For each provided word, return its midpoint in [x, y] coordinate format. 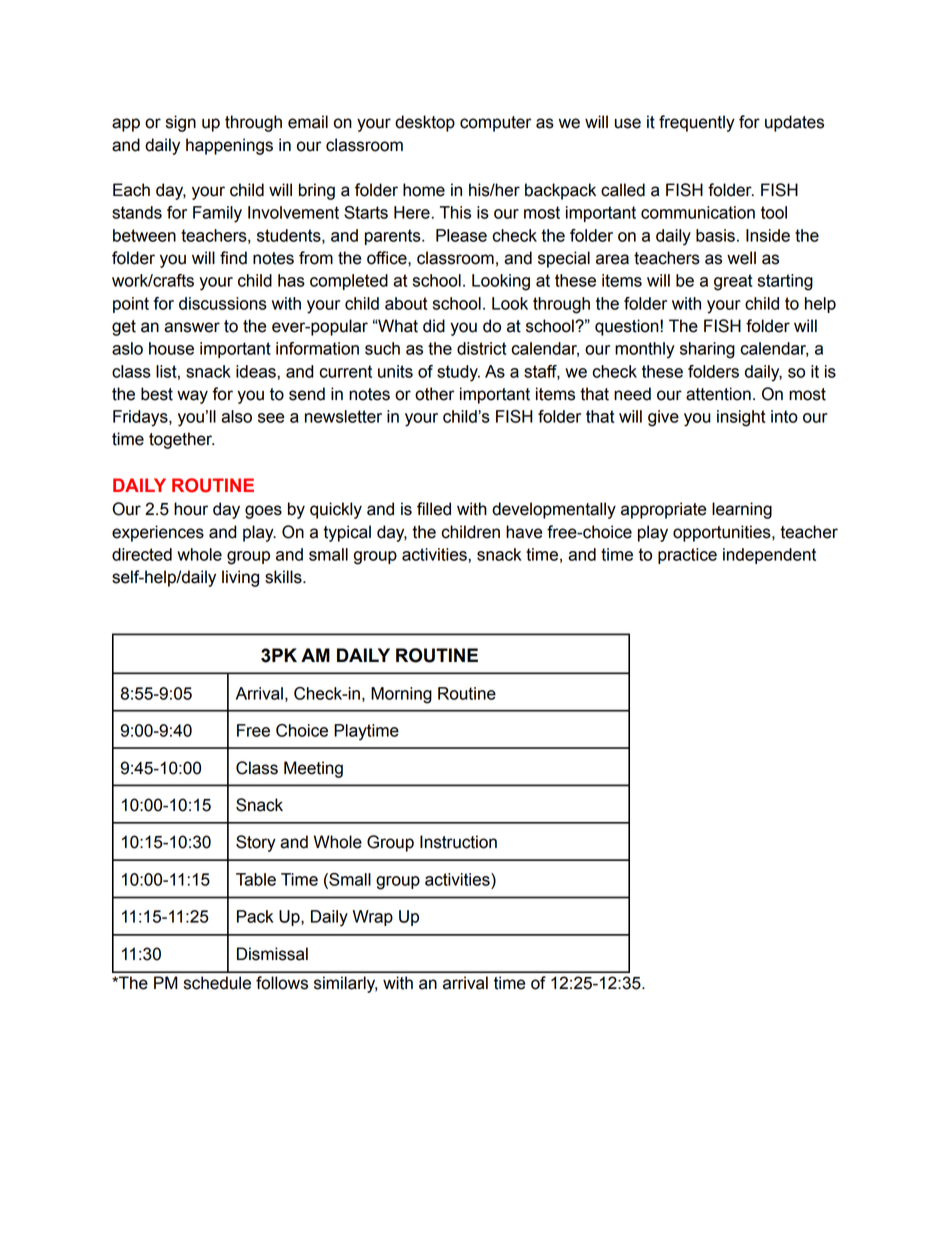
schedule [217, 983]
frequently [697, 123]
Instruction [458, 842]
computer [495, 124]
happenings [229, 146]
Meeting [313, 769]
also [236, 416]
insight [741, 418]
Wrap [373, 918]
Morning [401, 695]
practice [687, 556]
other [434, 394]
